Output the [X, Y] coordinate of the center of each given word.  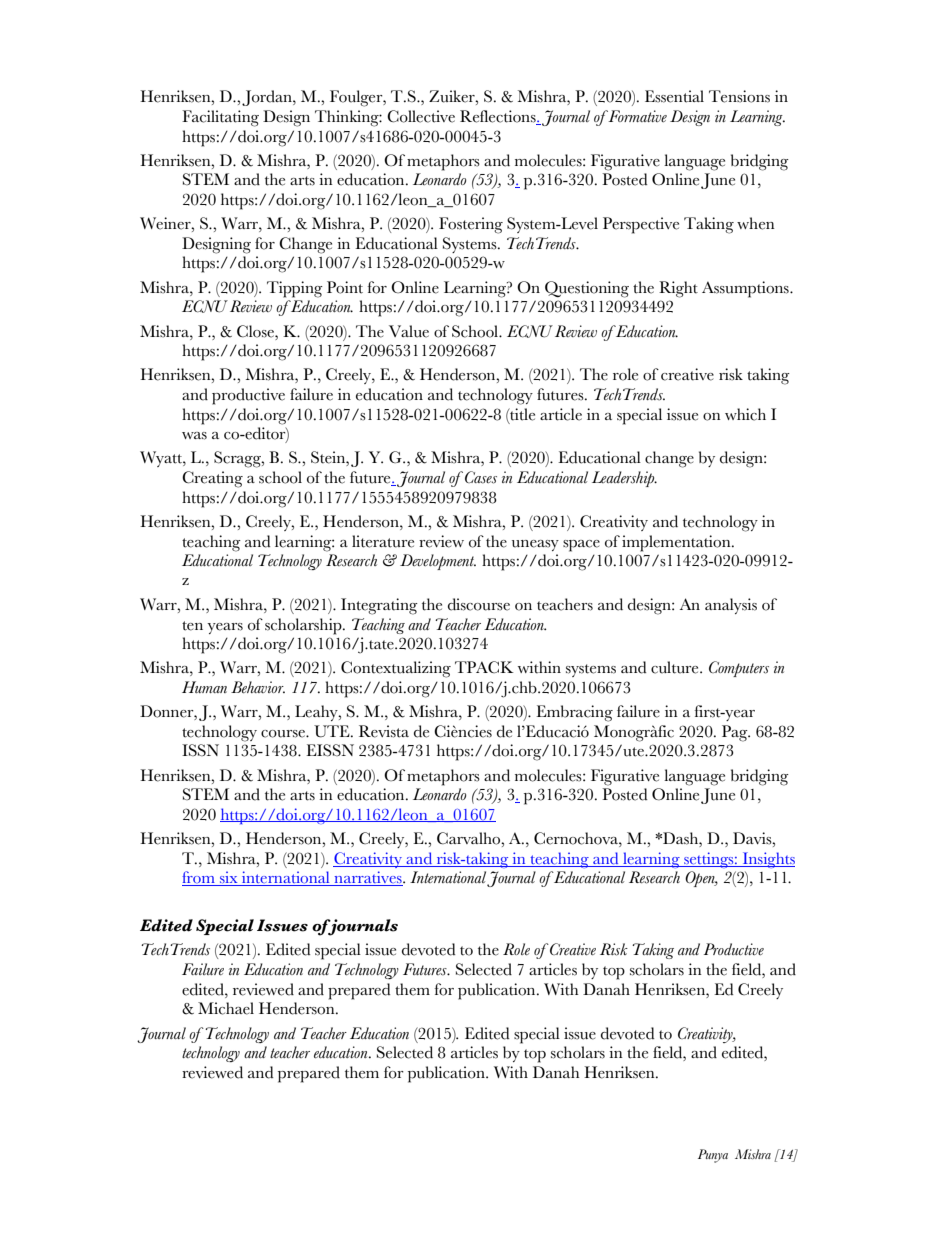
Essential [674, 96]
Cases [481, 477]
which [745, 414]
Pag [736, 733]
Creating [212, 479]
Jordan [268, 98]
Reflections [499, 117]
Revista [384, 731]
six [229, 878]
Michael [226, 1008]
